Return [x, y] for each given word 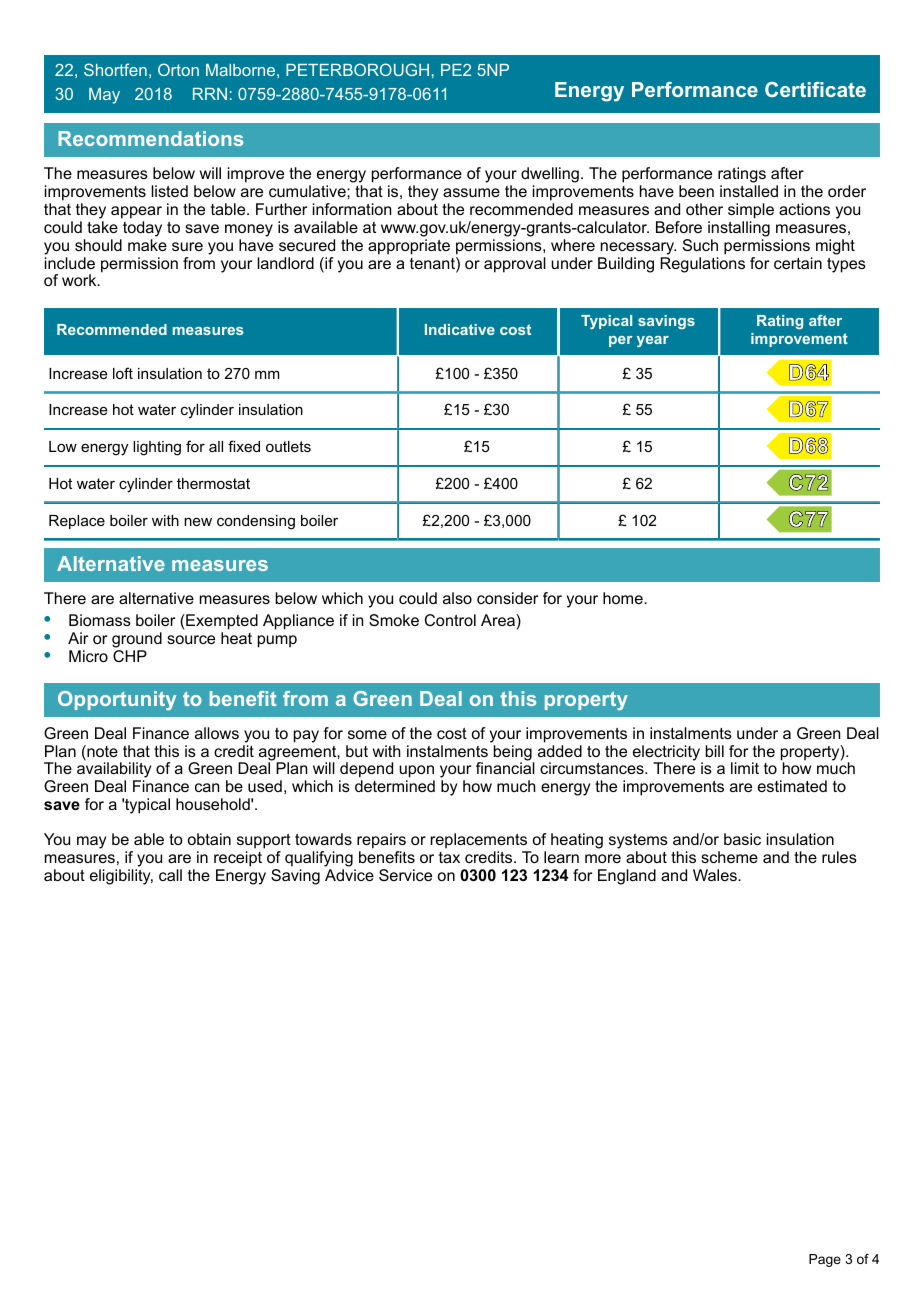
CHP [130, 656]
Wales [716, 875]
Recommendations [150, 138]
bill [715, 751]
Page [825, 1260]
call [170, 875]
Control [450, 620]
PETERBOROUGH [357, 69]
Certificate [815, 89]
